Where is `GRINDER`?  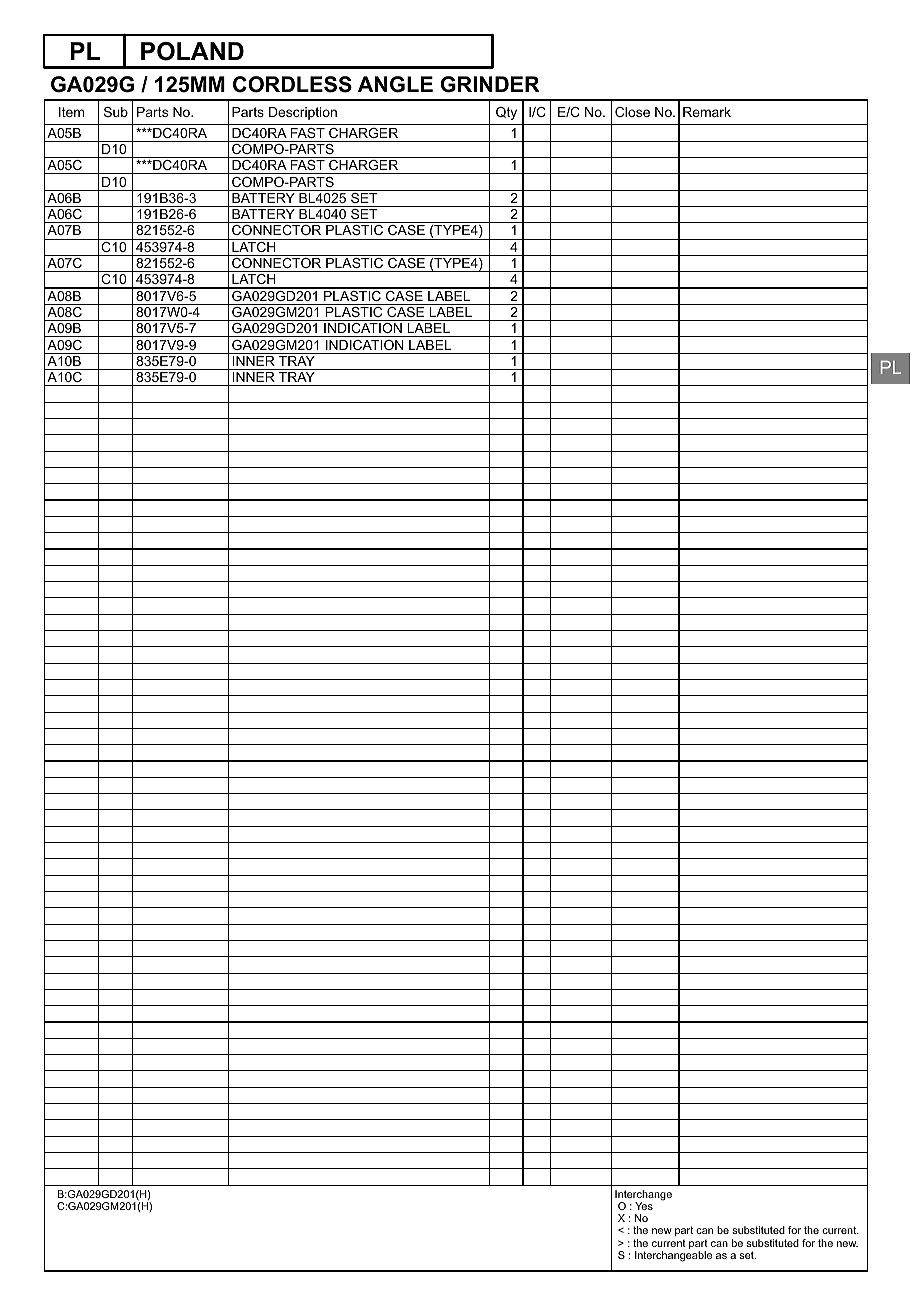
GRINDER is located at coordinates (490, 84).
